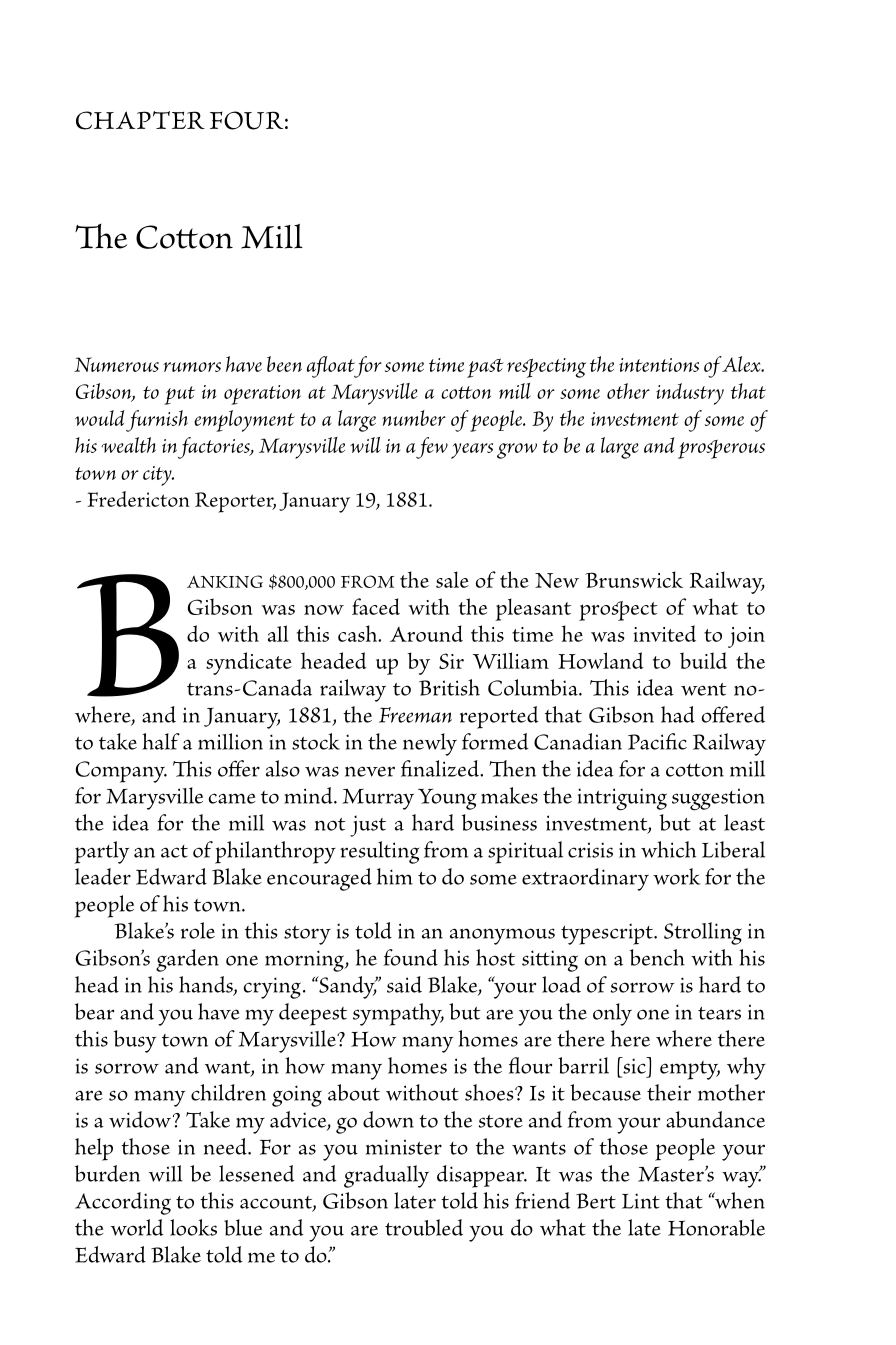 This screenshot has width=896, height=1345. I want to click on past, so click(485, 368).
